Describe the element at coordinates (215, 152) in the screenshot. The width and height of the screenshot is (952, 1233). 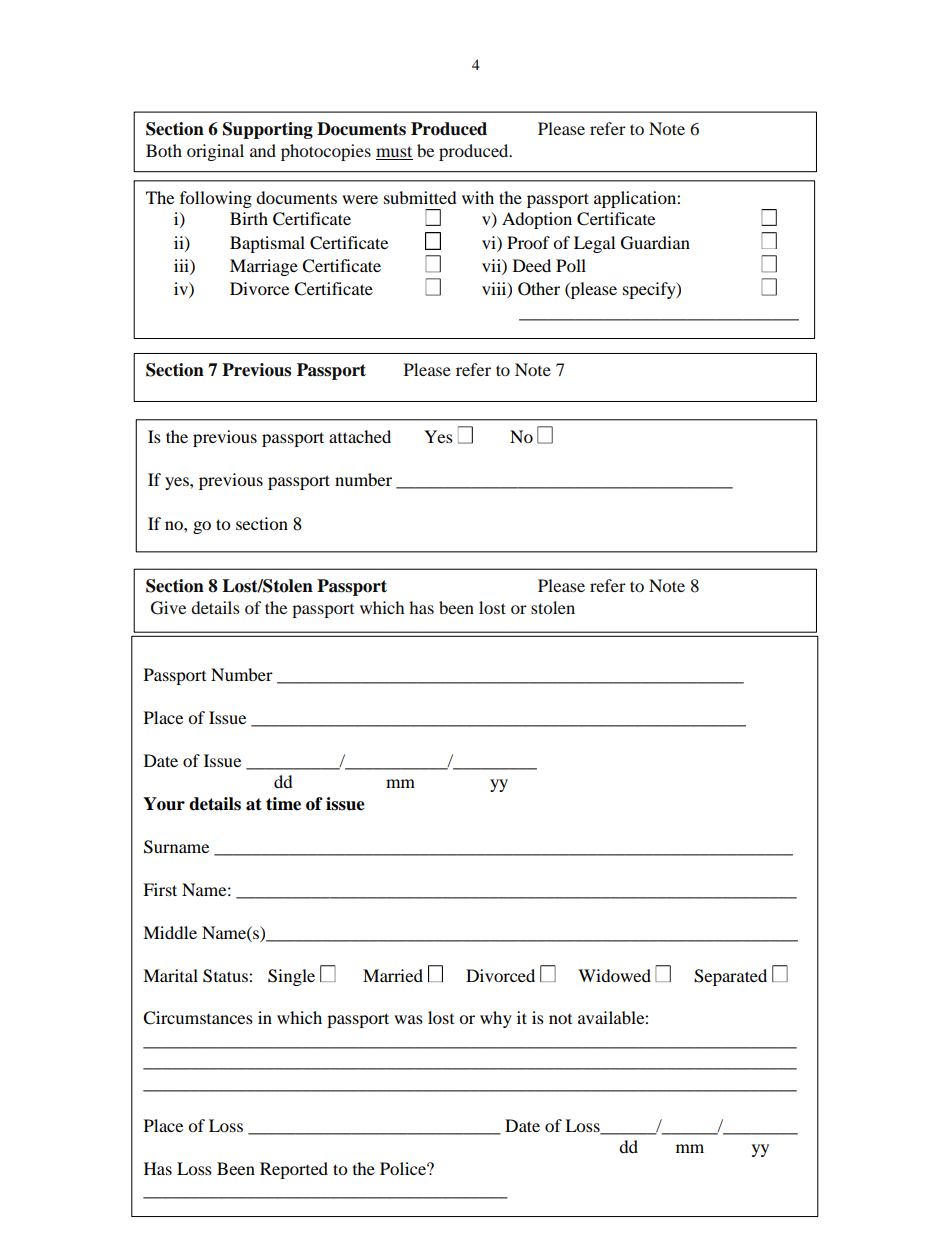
I see `original` at that location.
